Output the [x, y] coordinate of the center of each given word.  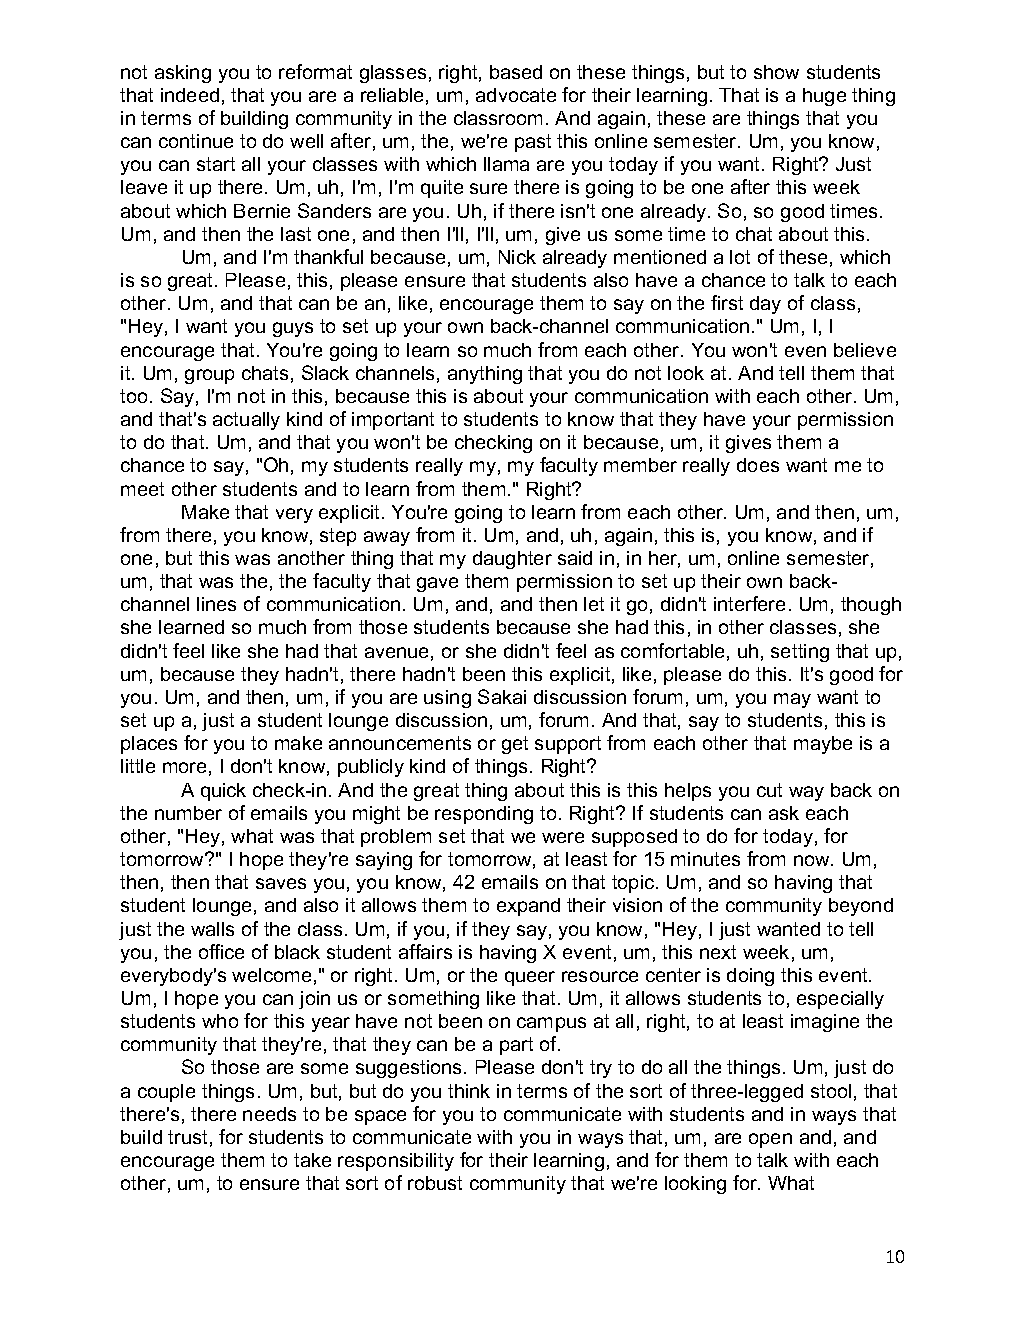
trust [187, 1137]
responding [484, 815]
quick [223, 792]
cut [769, 790]
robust [435, 1183]
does [758, 465]
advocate [516, 95]
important [393, 421]
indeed [190, 95]
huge [824, 97]
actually [246, 421]
